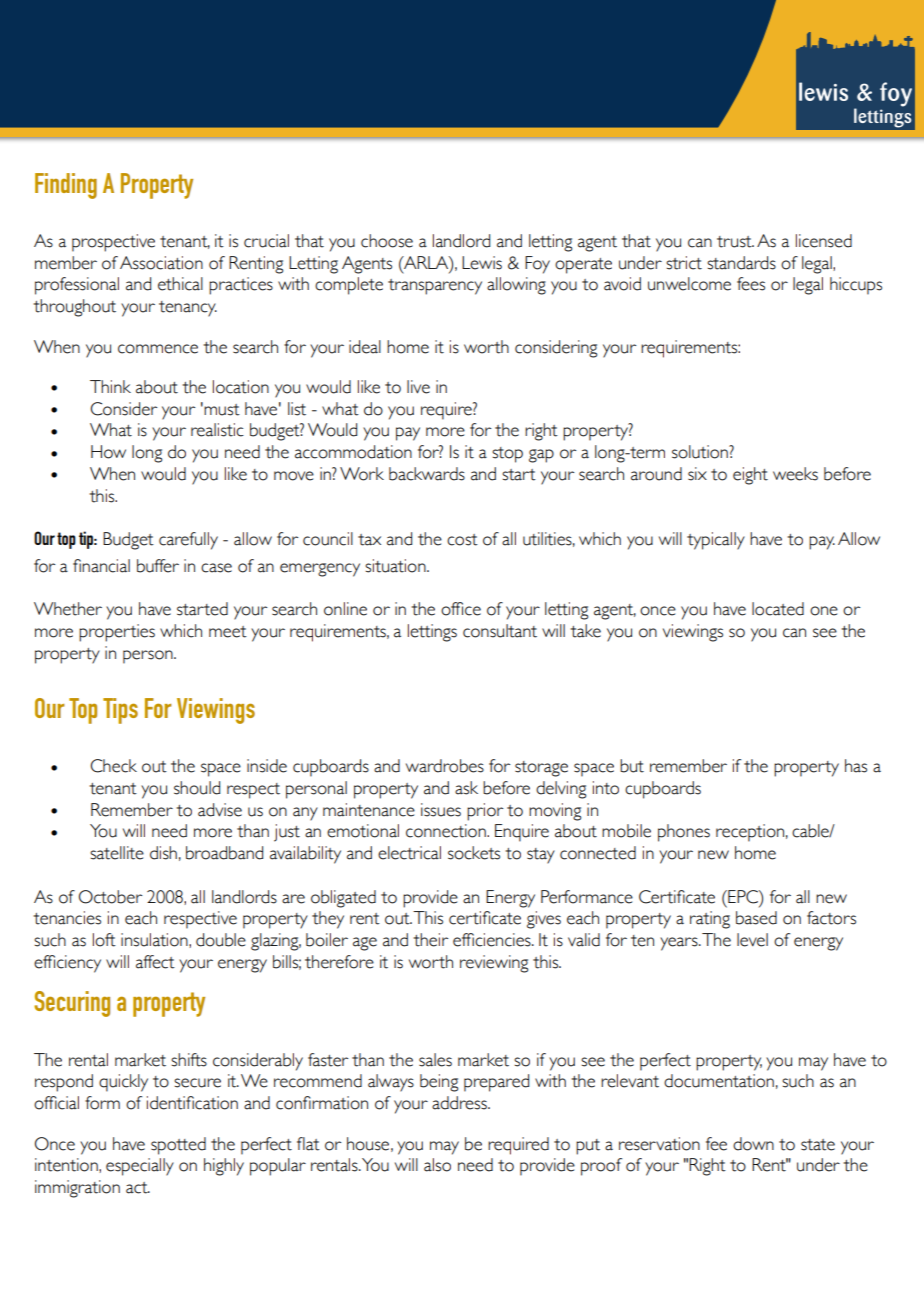  What do you see at coordinates (188, 541) in the image?
I see `carefully` at bounding box center [188, 541].
